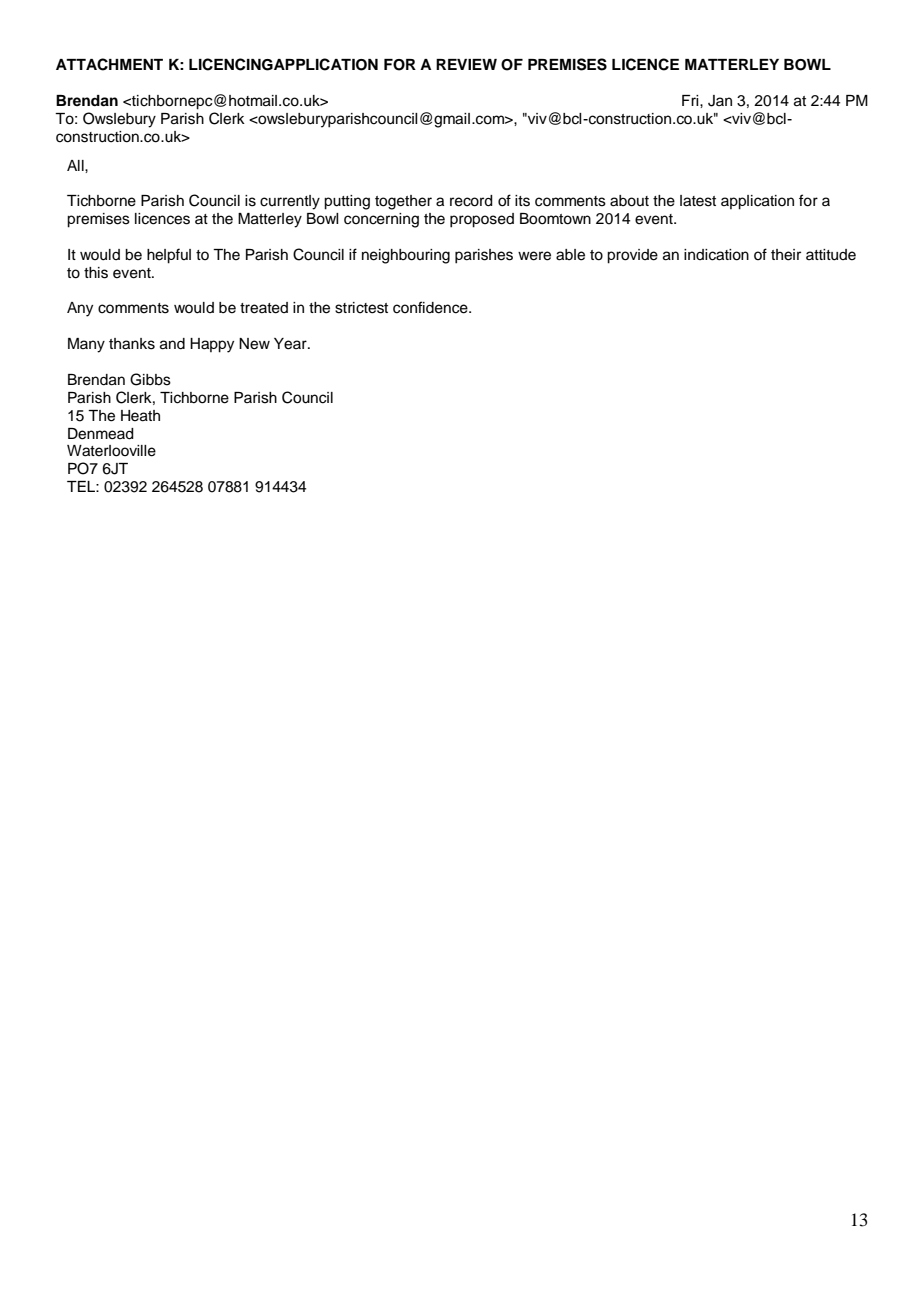 The image size is (924, 1307). Describe the element at coordinates (720, 101) in the screenshot. I see `Jan` at that location.
